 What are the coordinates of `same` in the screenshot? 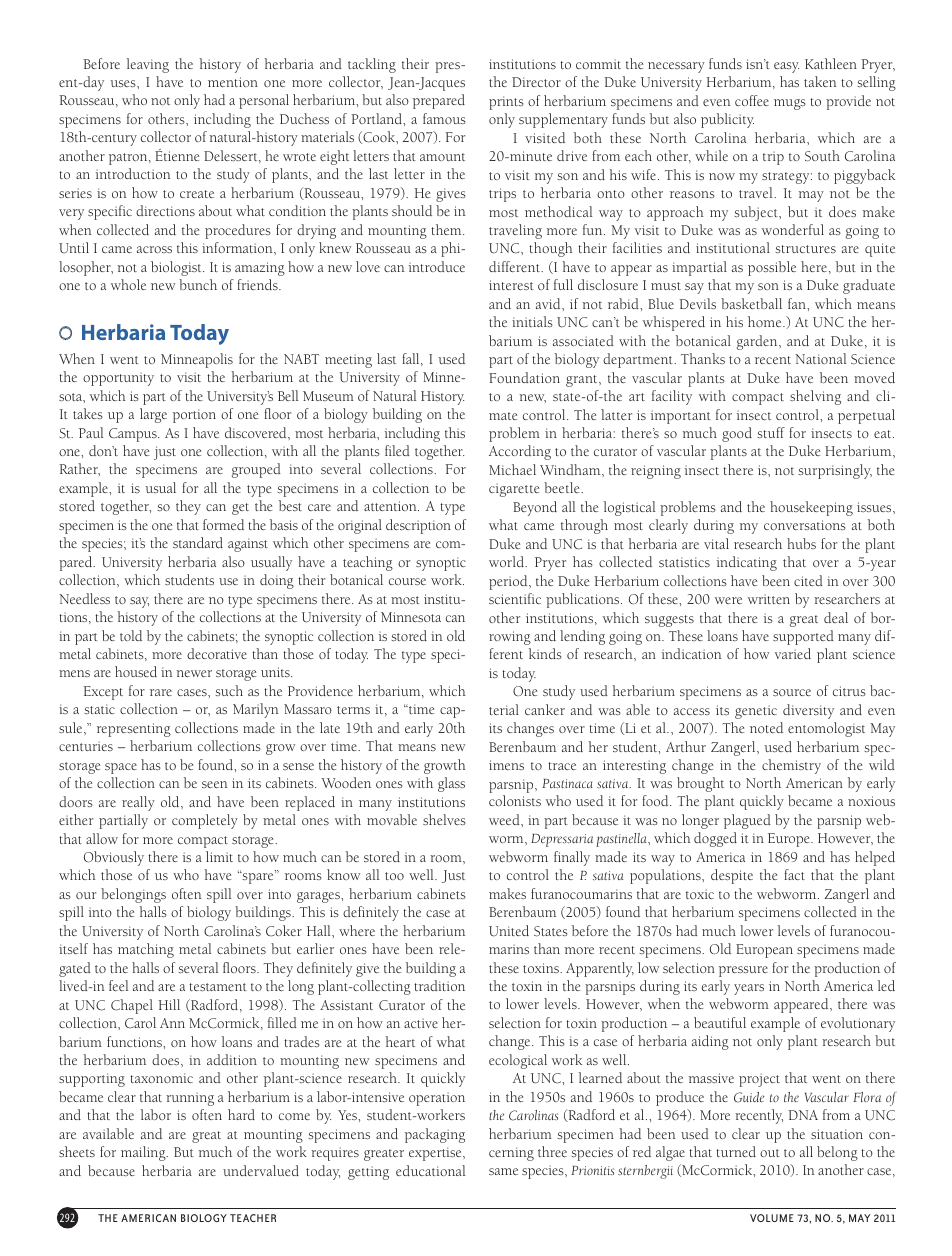 It's located at (503, 1171).
